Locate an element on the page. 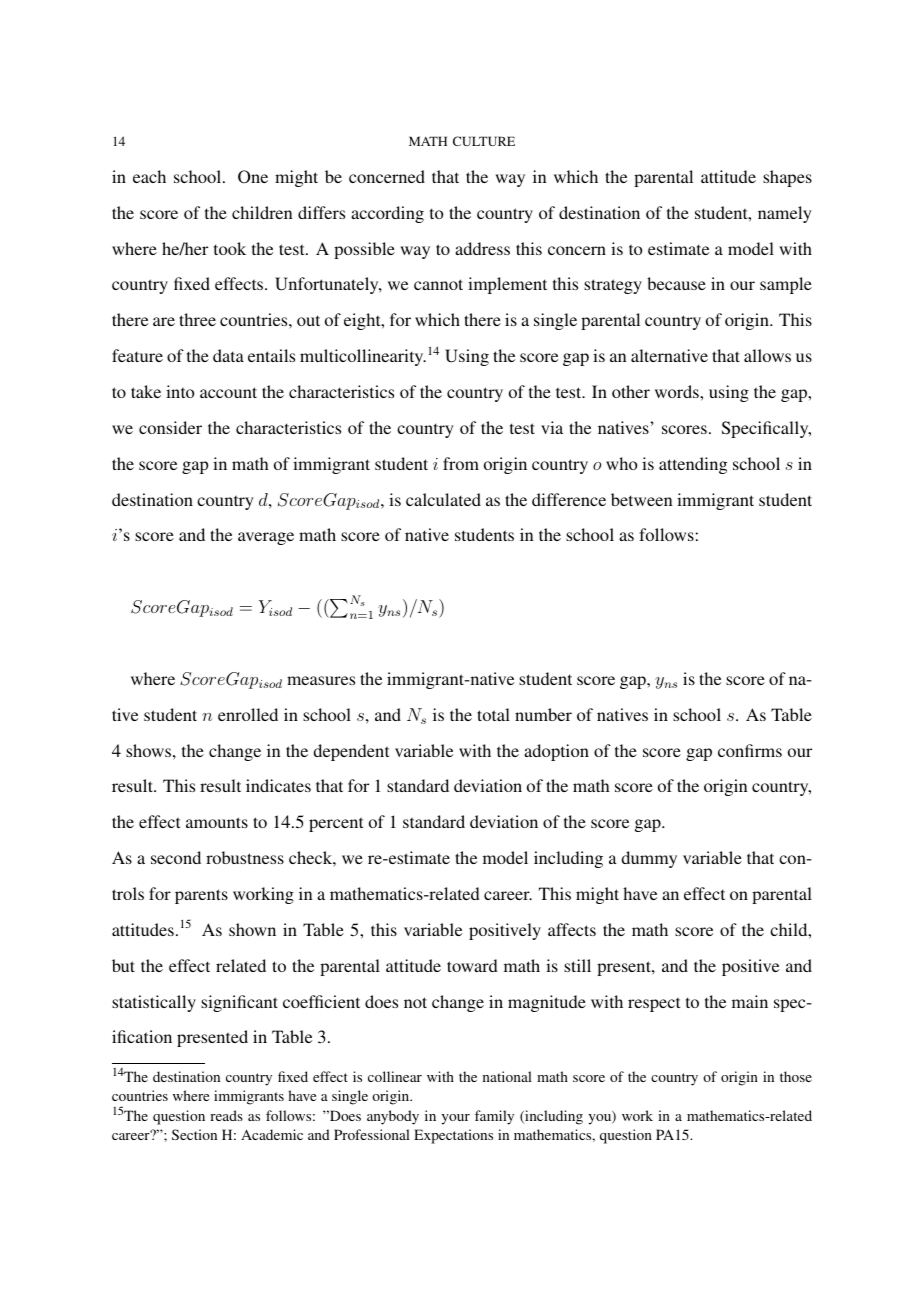 This document has width=924, height=1308. parents is located at coordinates (201, 896).
